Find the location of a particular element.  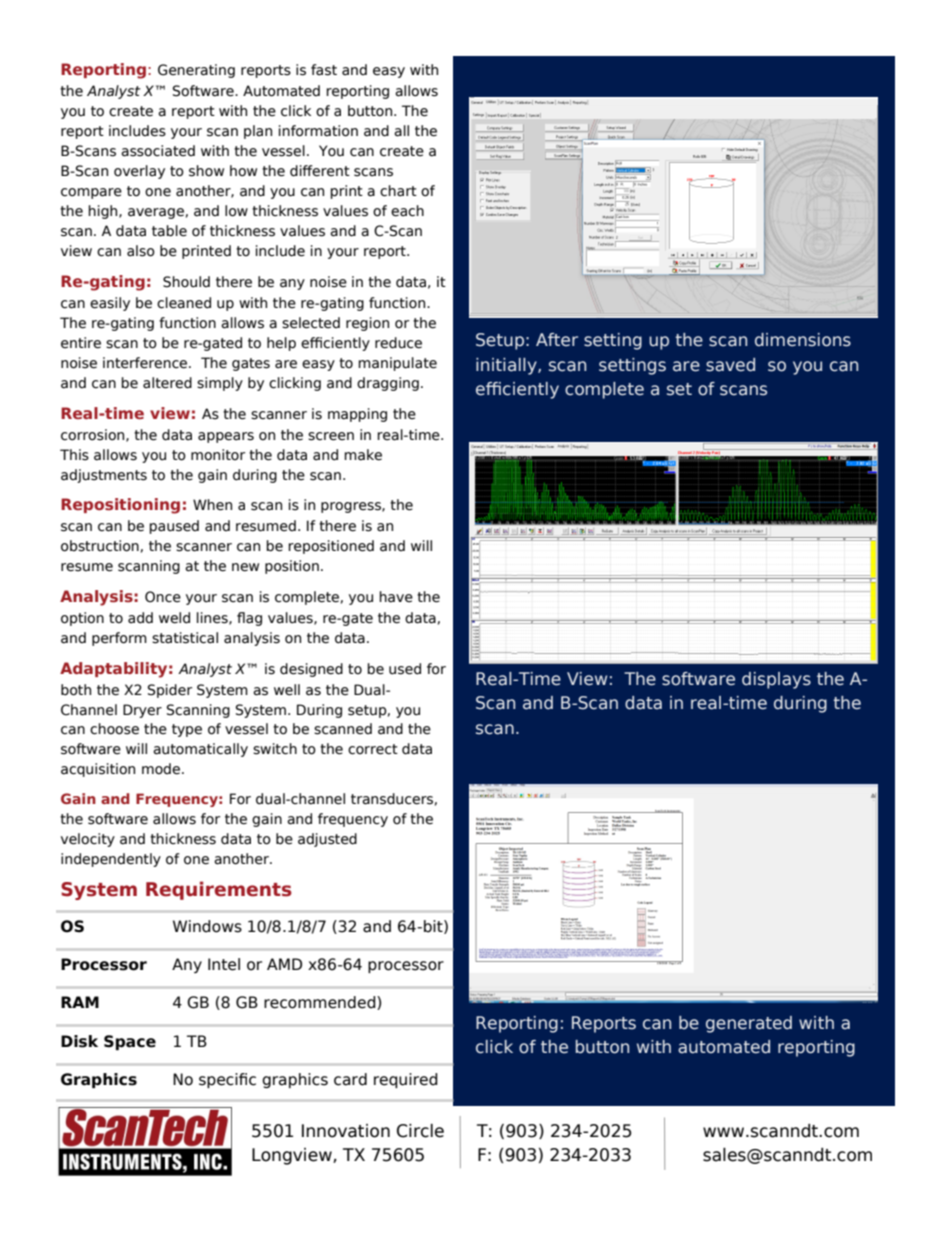

specific is located at coordinates (227, 1080).
